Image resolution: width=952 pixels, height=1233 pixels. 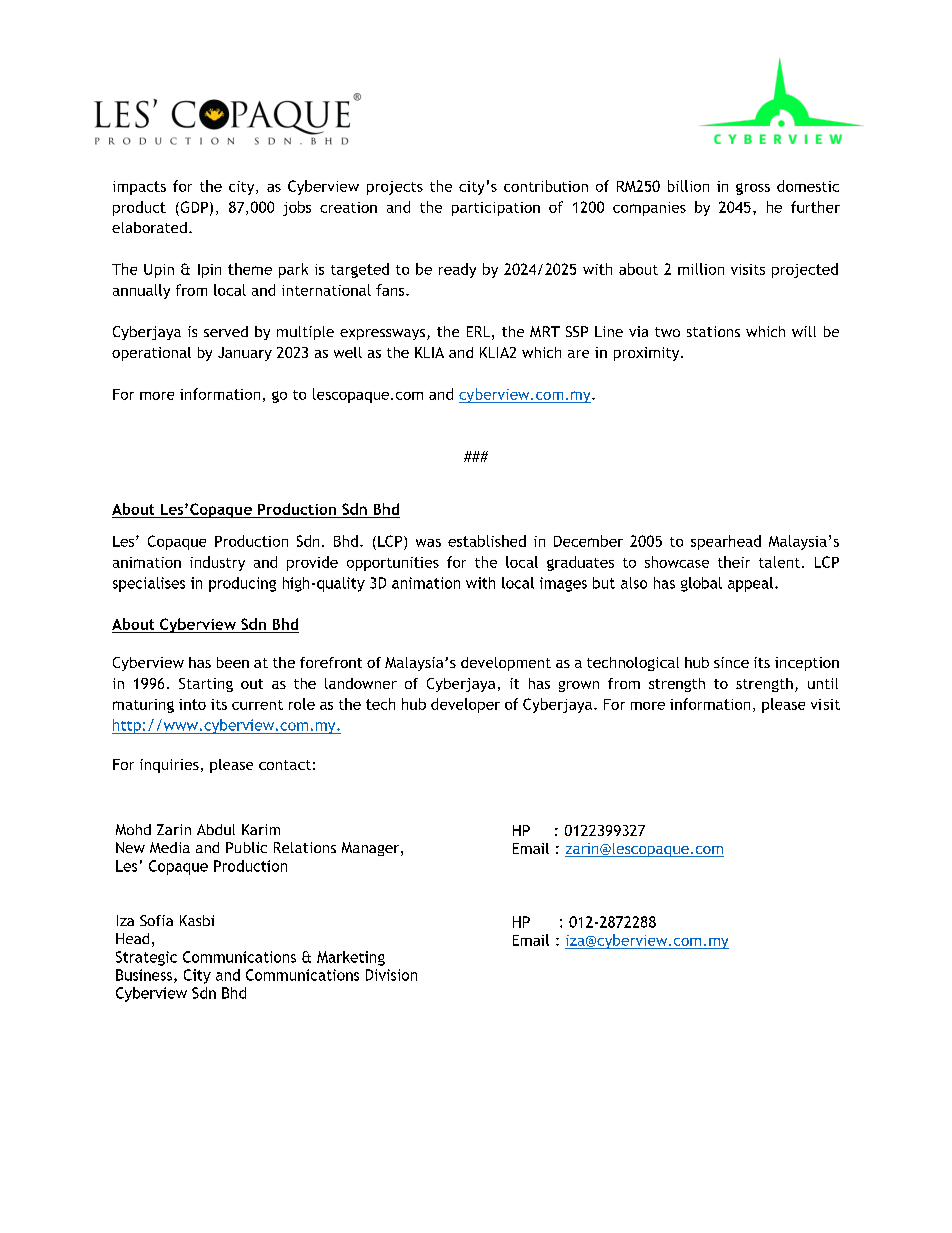 What do you see at coordinates (753, 189) in the image?
I see `gross` at bounding box center [753, 189].
